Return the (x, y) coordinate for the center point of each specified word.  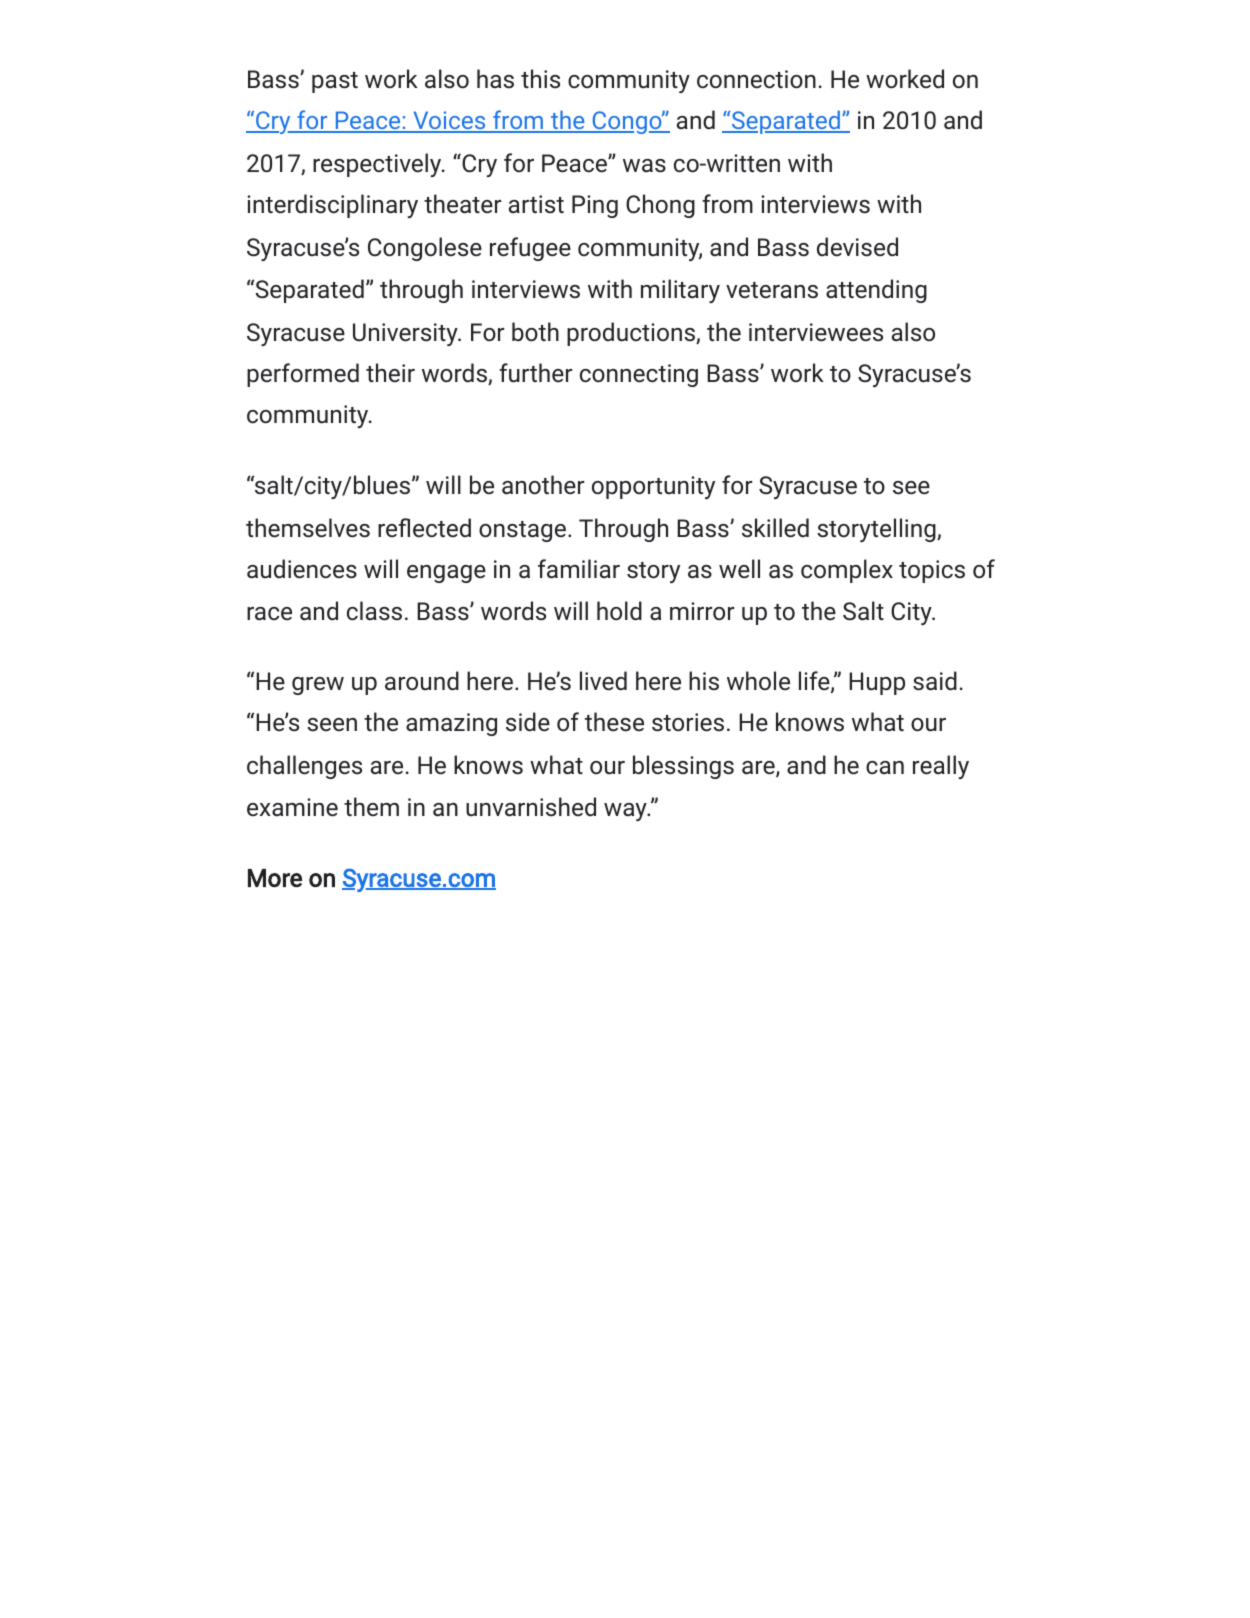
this (540, 79)
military (680, 291)
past (335, 82)
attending (876, 291)
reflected (424, 528)
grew (318, 686)
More (275, 878)
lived (603, 681)
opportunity (653, 487)
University (406, 334)
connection (756, 79)
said (935, 681)
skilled (775, 528)
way (626, 812)
